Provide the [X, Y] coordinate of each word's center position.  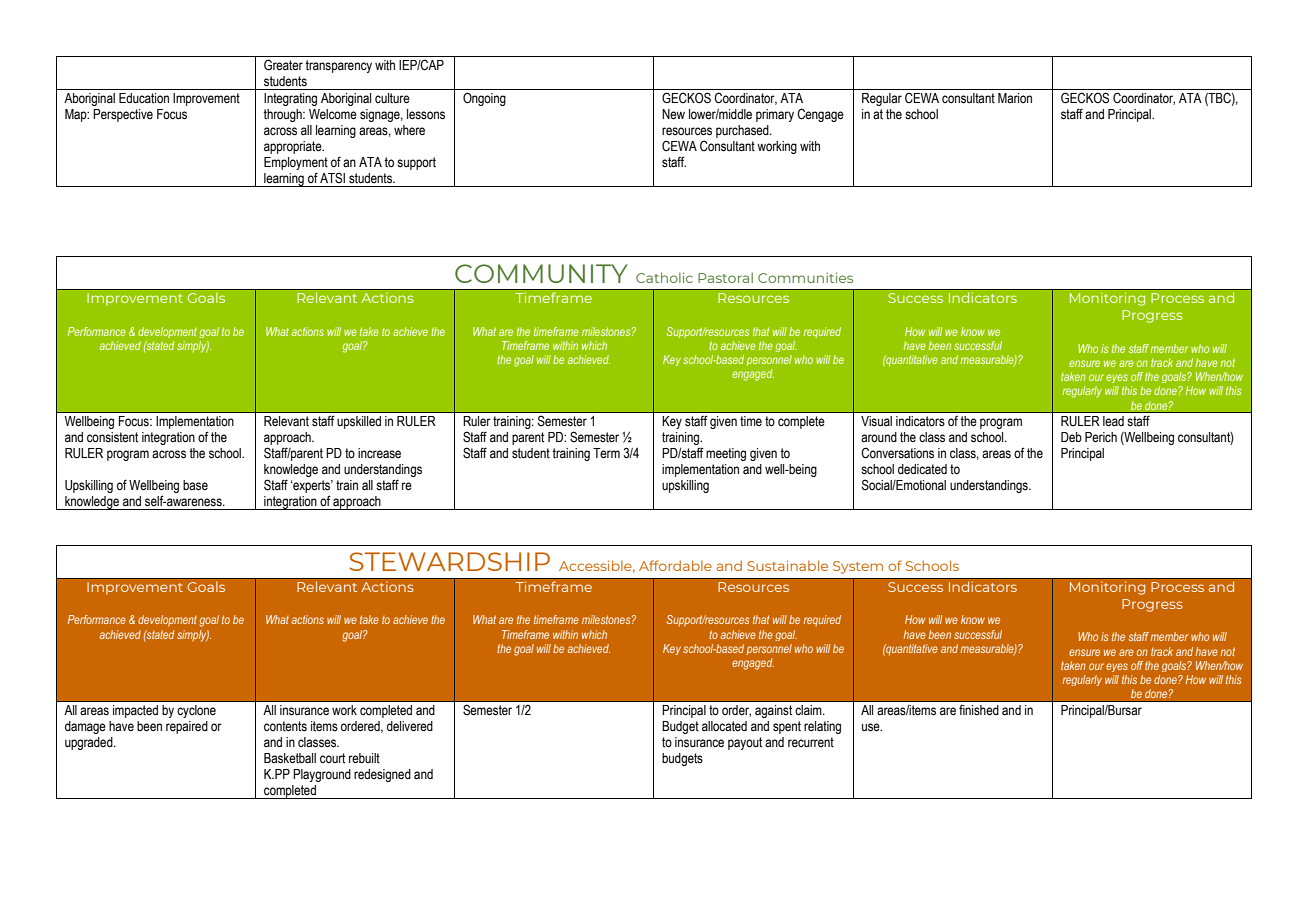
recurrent [811, 742]
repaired [187, 727]
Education [144, 98]
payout [745, 743]
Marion [1015, 98]
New [673, 114]
